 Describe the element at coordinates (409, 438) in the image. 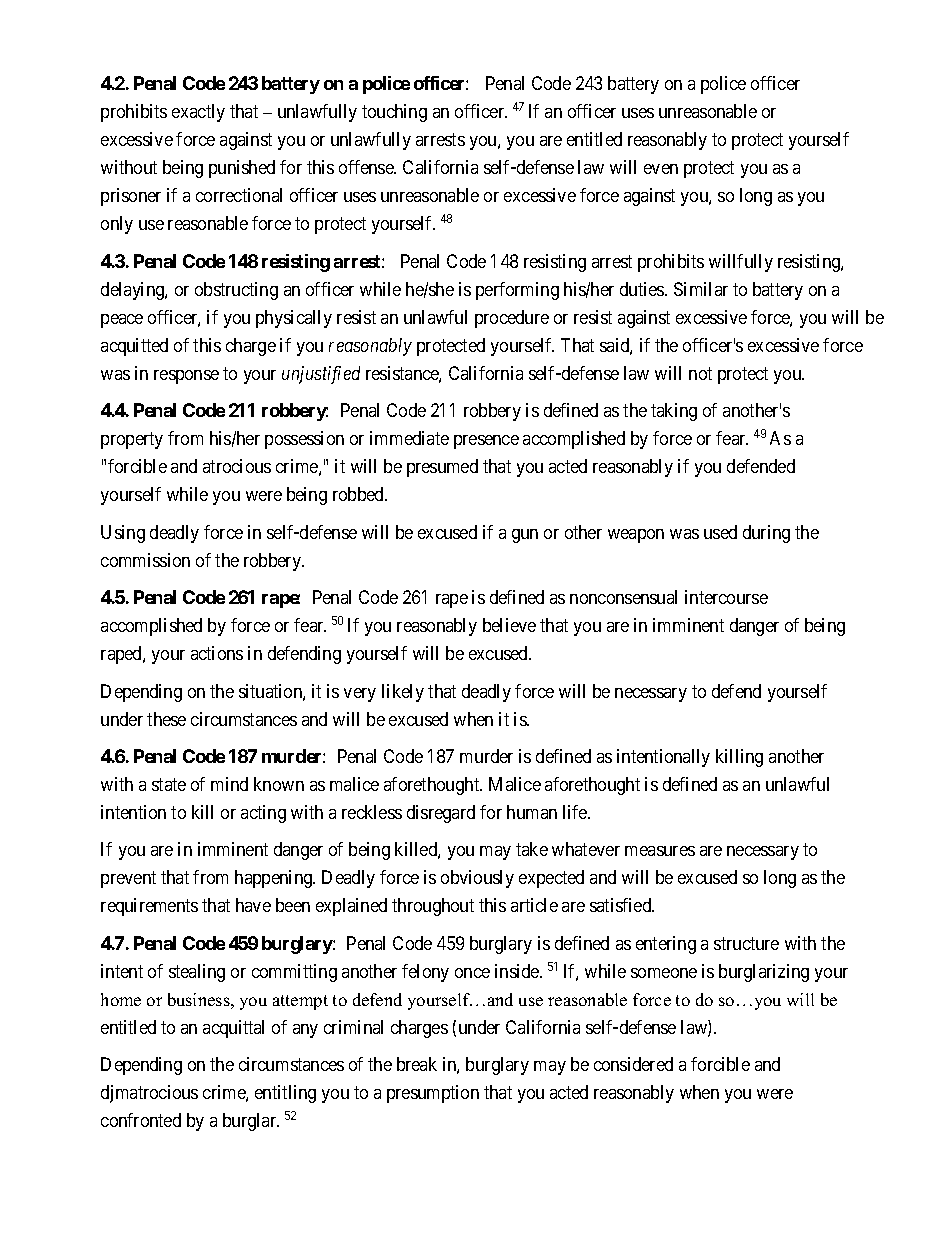

I see `immediate` at that location.
